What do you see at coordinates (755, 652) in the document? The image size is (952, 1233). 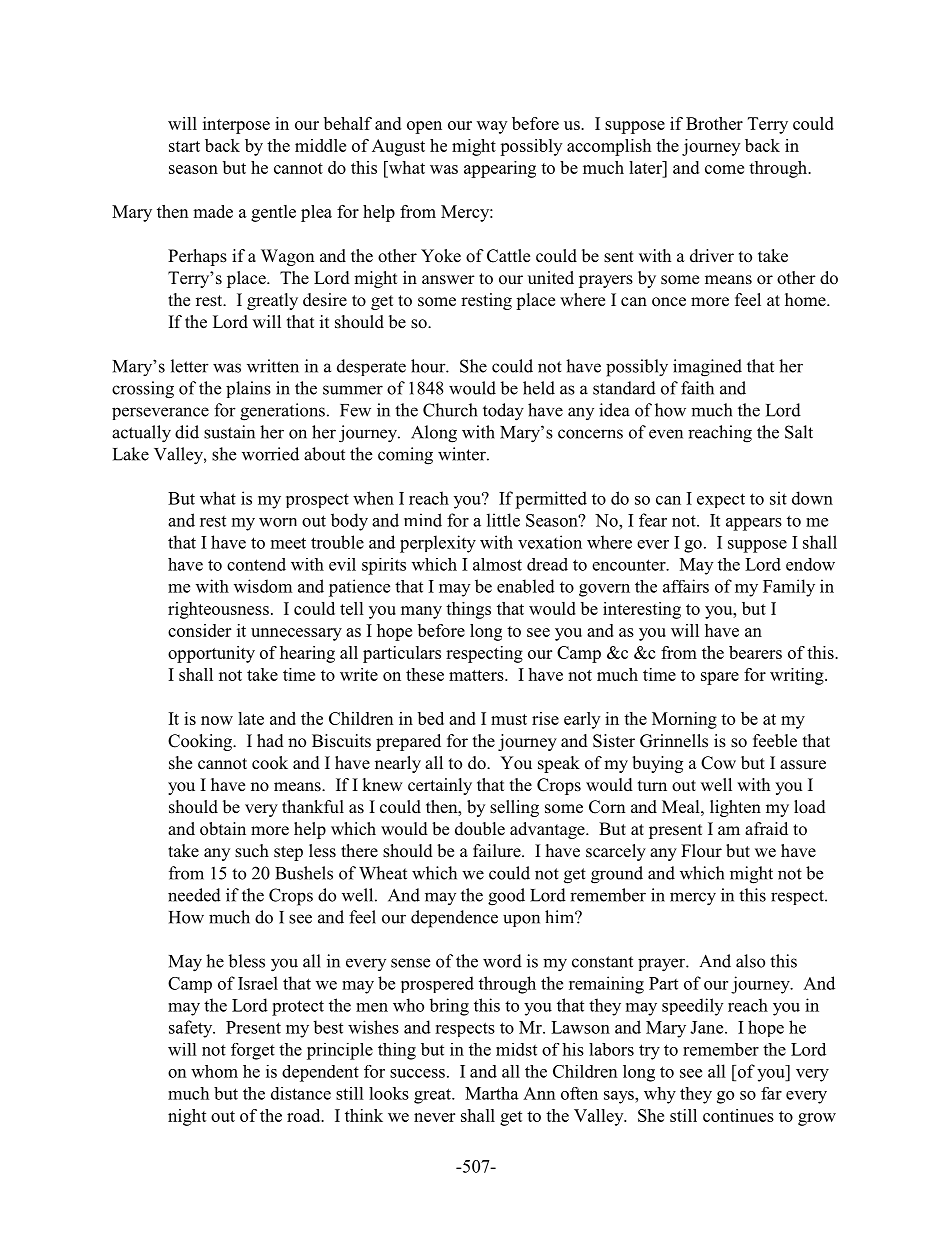 I see `bearers` at bounding box center [755, 652].
